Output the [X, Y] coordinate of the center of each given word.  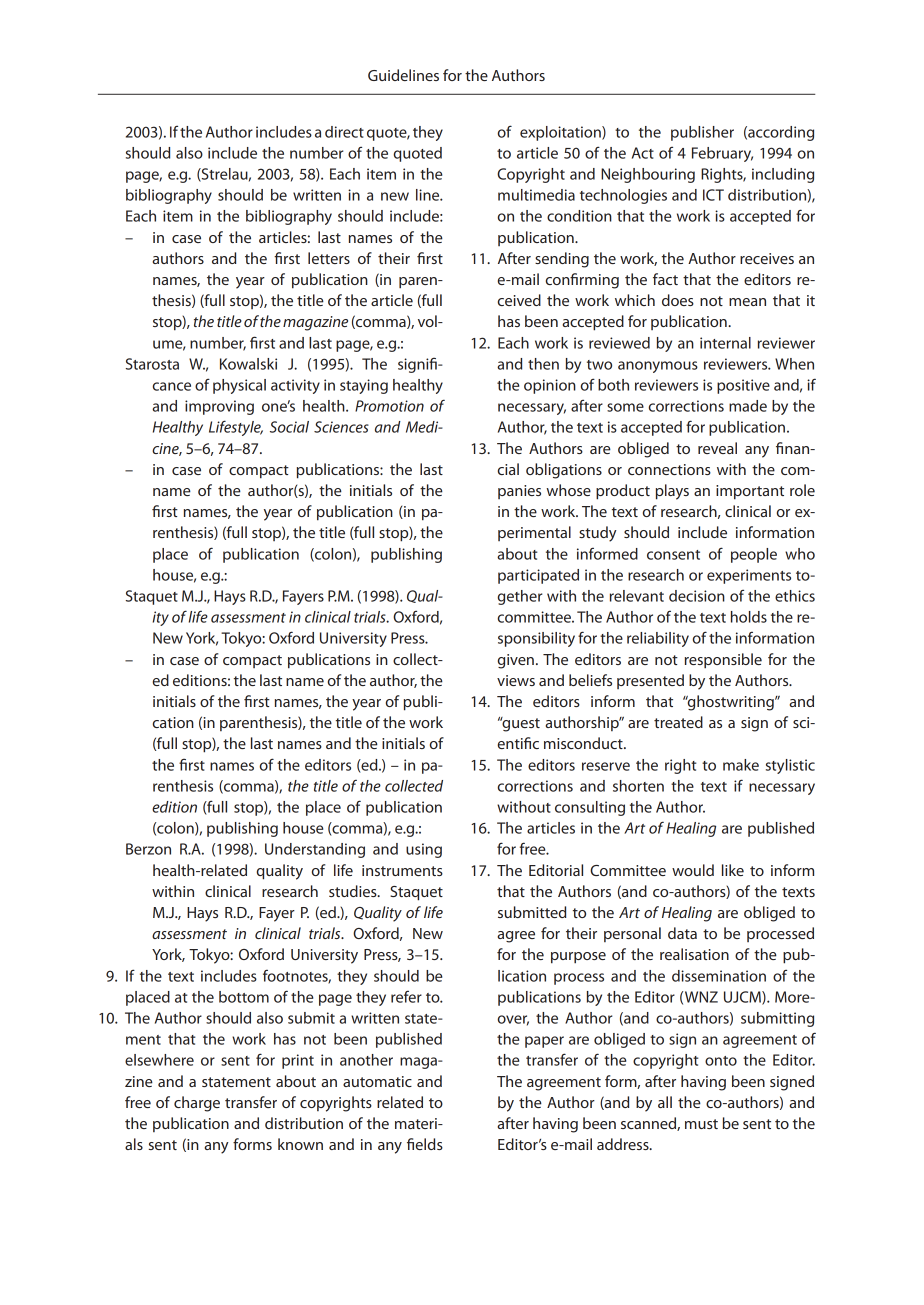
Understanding [315, 850]
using [424, 850]
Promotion [389, 406]
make [741, 765]
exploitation [561, 133]
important [750, 492]
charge [197, 1104]
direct [344, 132]
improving [219, 407]
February [722, 154]
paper [544, 1042]
